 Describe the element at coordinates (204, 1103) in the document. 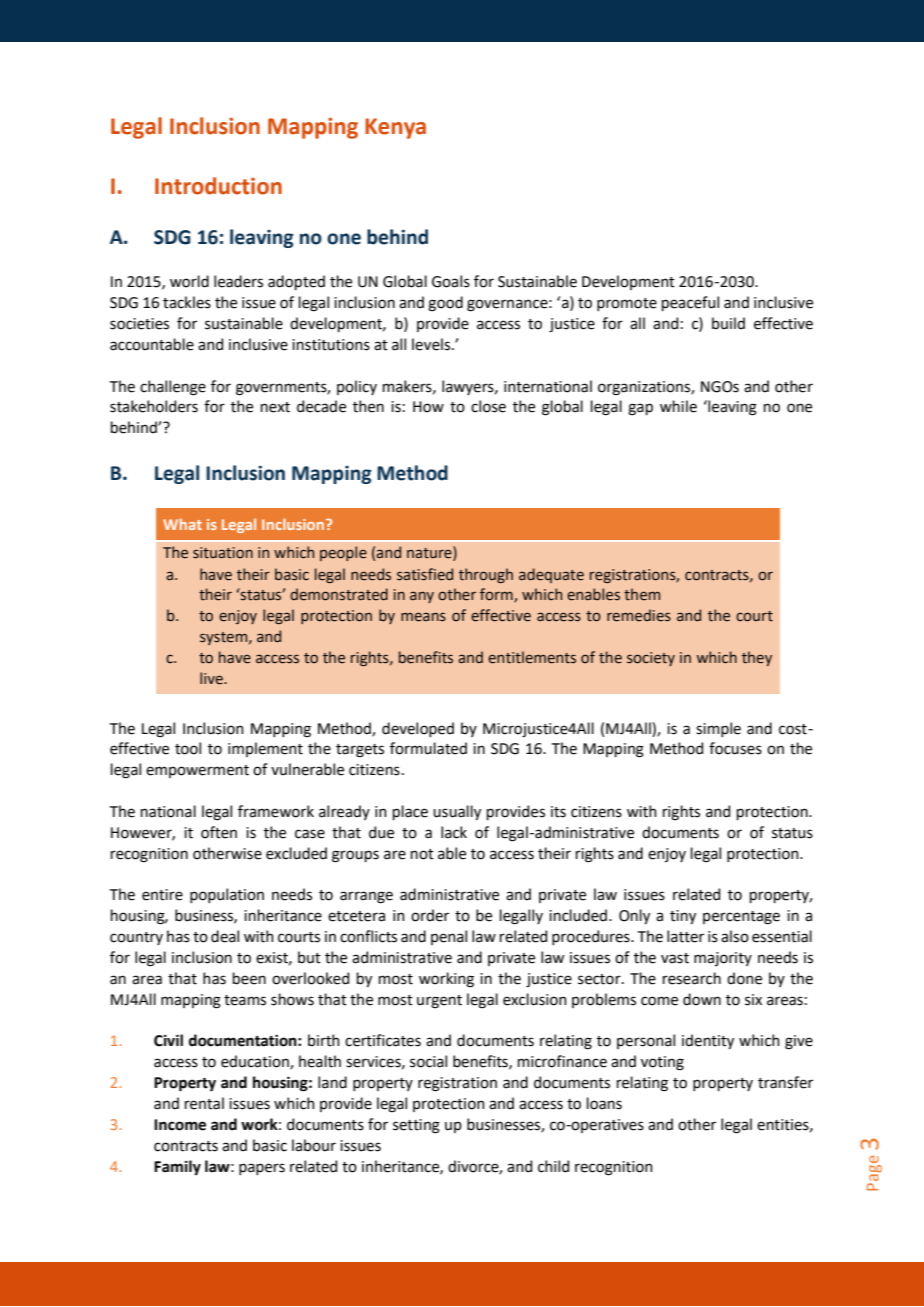

I see `rental` at that location.
